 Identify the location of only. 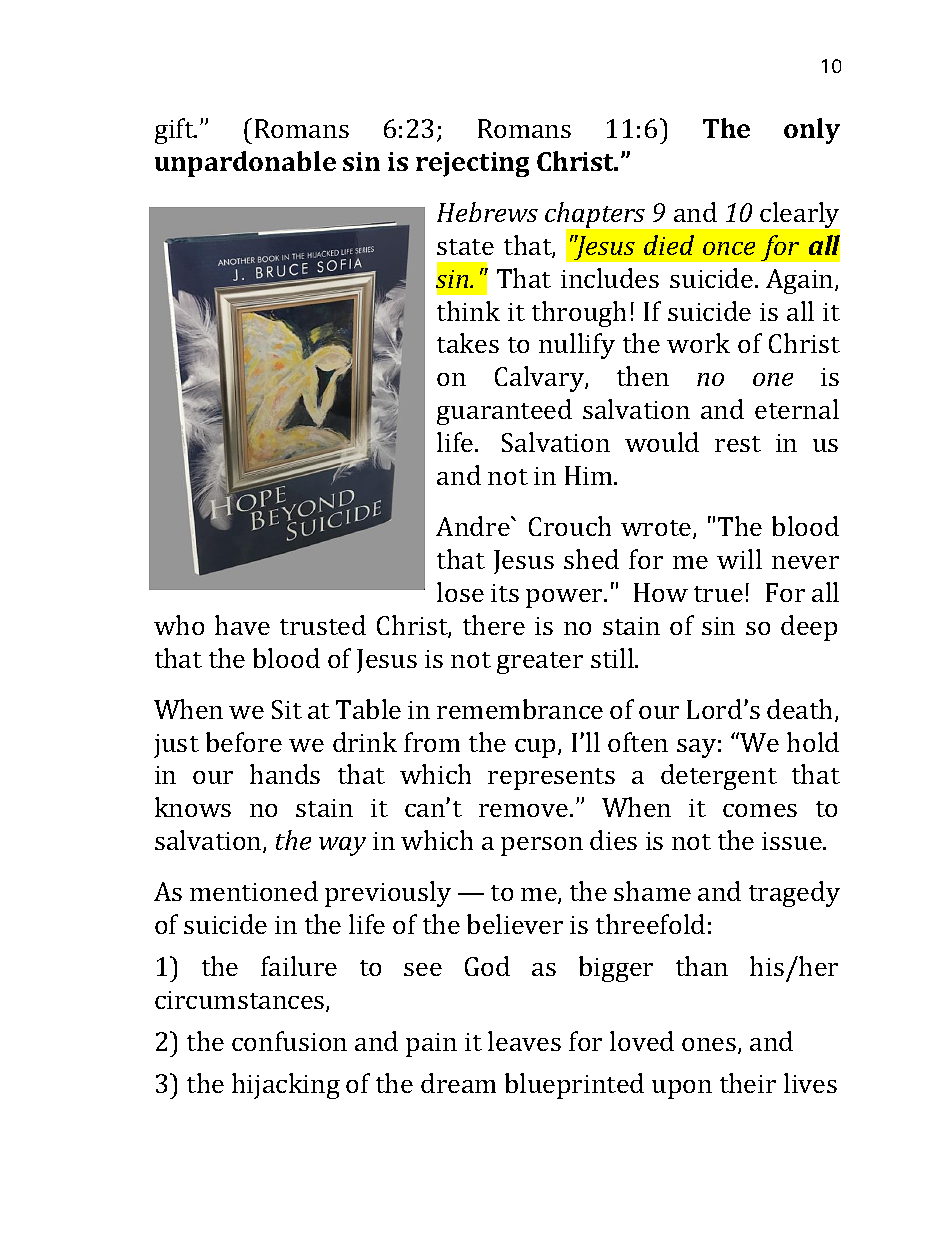
(812, 131).
